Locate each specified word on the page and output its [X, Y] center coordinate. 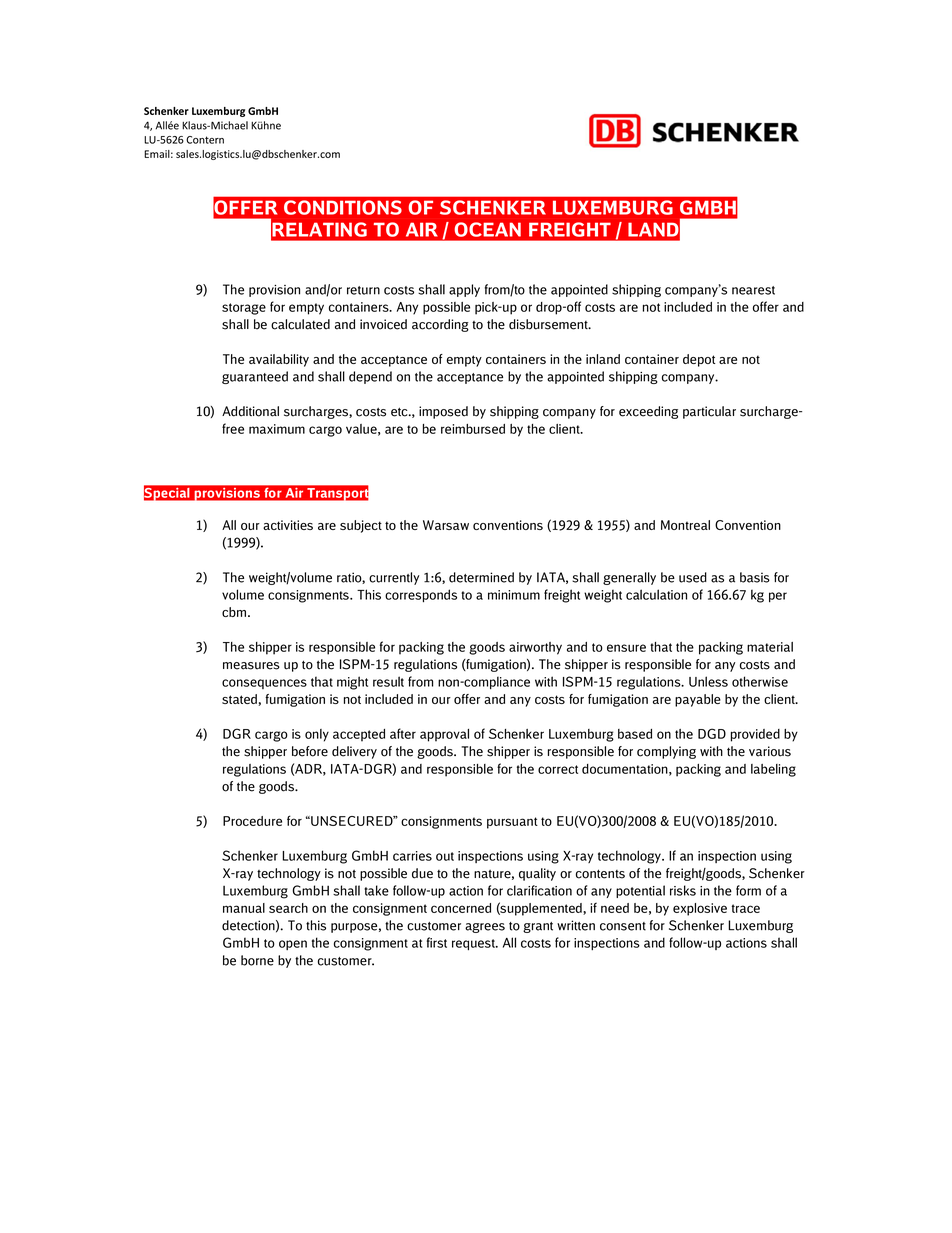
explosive [700, 909]
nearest [753, 290]
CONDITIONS [343, 207]
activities [288, 525]
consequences [264, 684]
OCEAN [488, 229]
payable [698, 700]
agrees [485, 928]
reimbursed [473, 429]
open [293, 945]
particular [709, 412]
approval [444, 735]
